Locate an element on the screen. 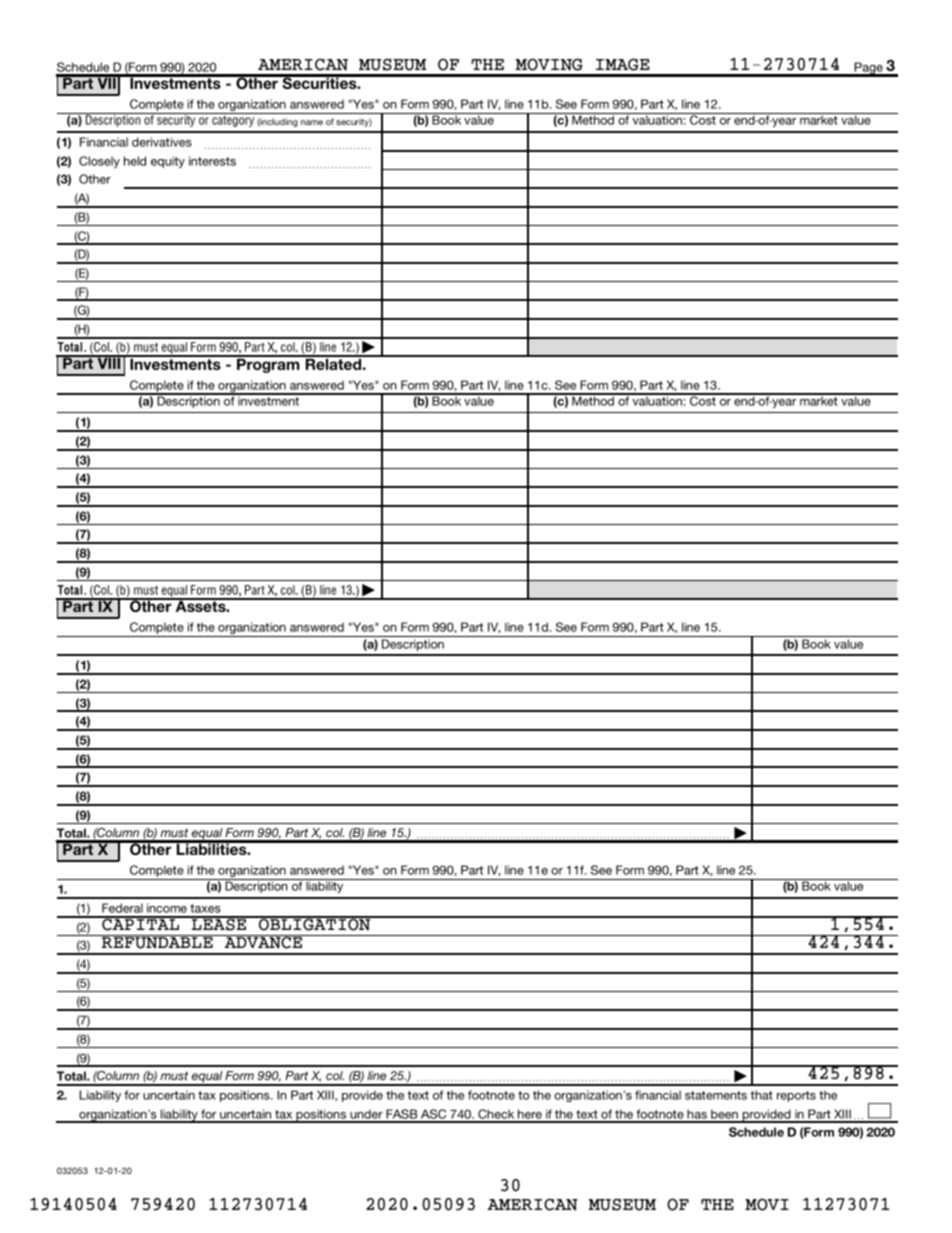 The width and height of the screenshot is (952, 1233). LEASE is located at coordinates (219, 923).
